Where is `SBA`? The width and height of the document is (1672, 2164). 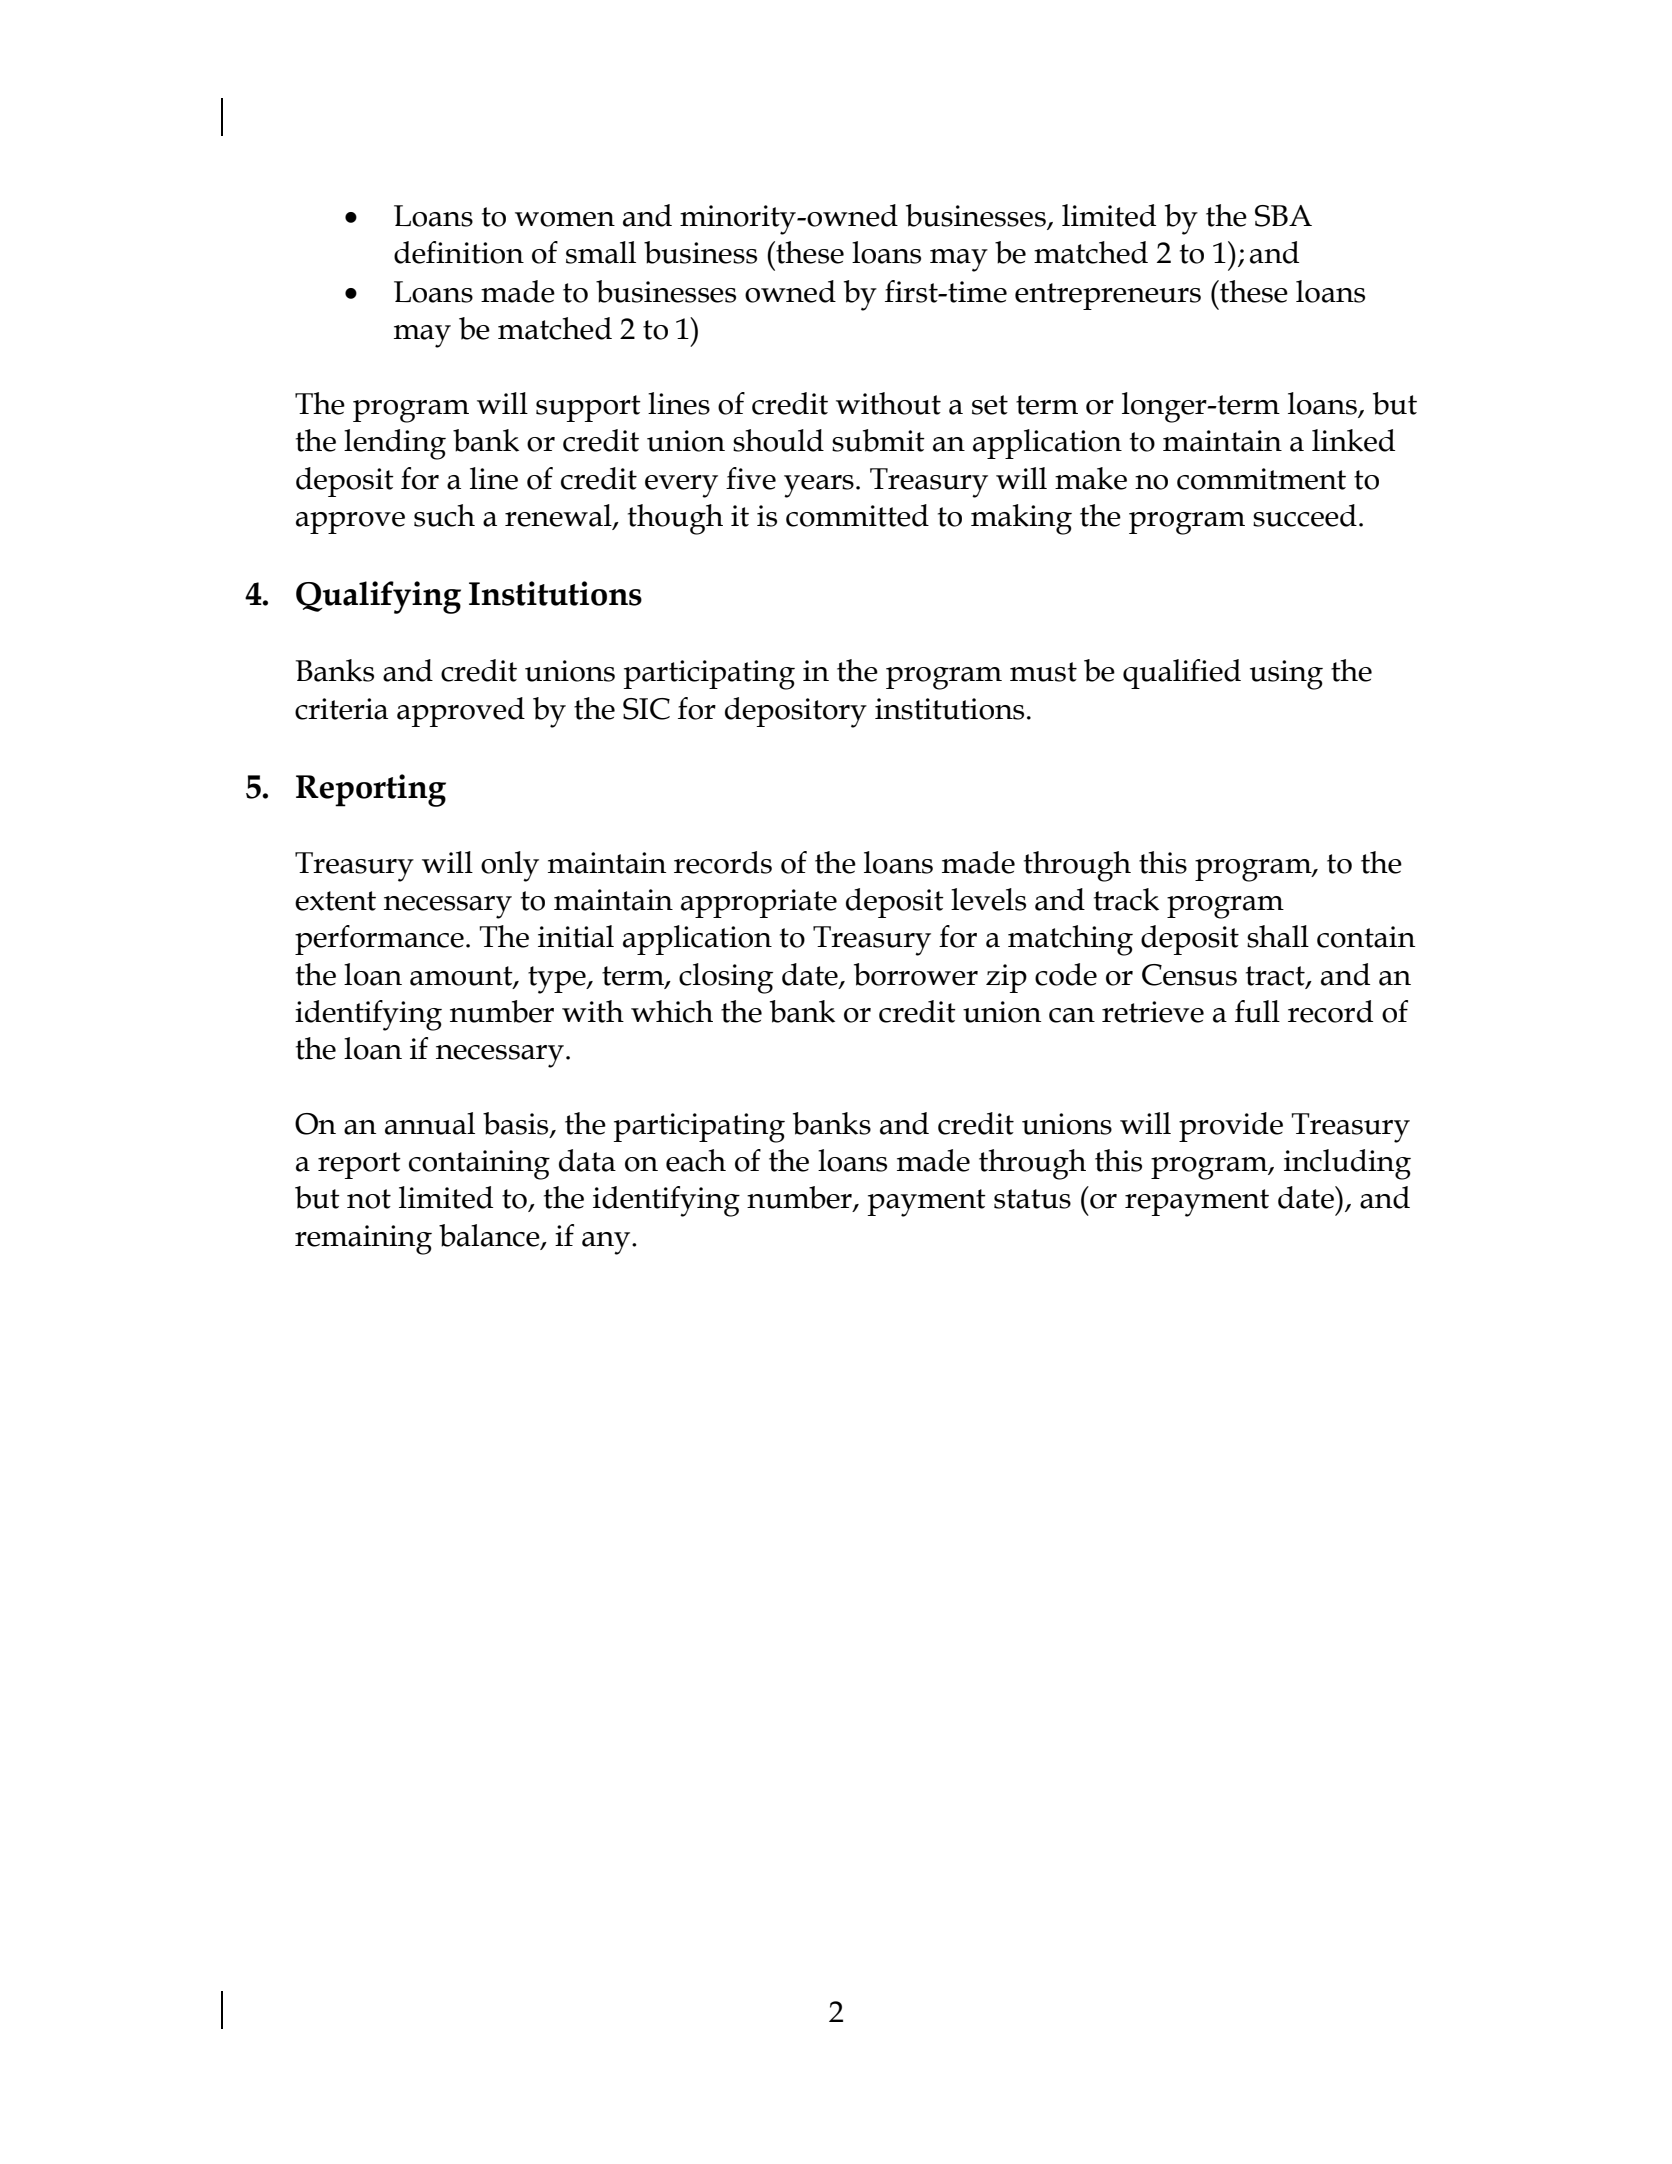
SBA is located at coordinates (1283, 216).
